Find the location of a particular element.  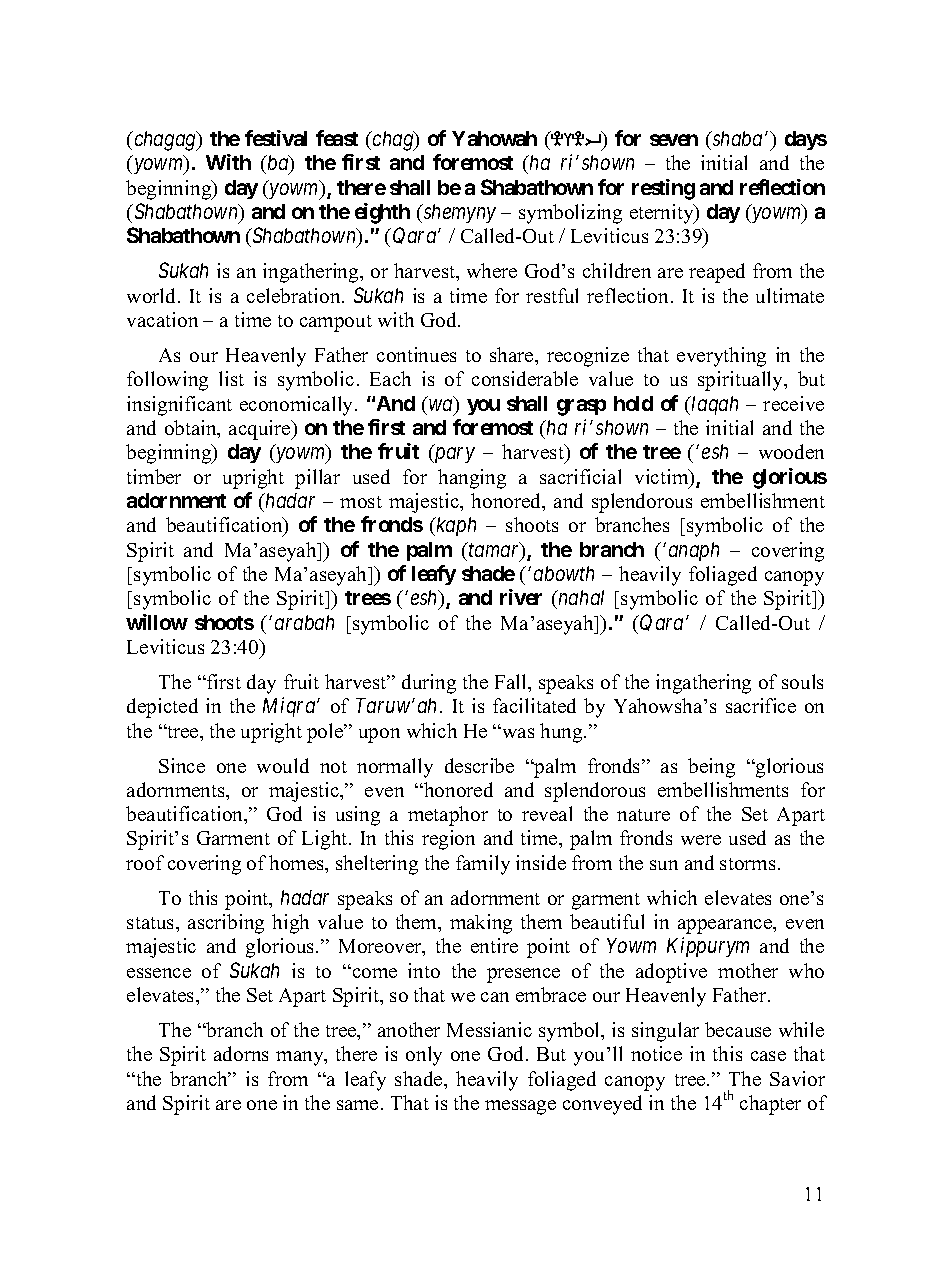

message is located at coordinates (520, 1107).
